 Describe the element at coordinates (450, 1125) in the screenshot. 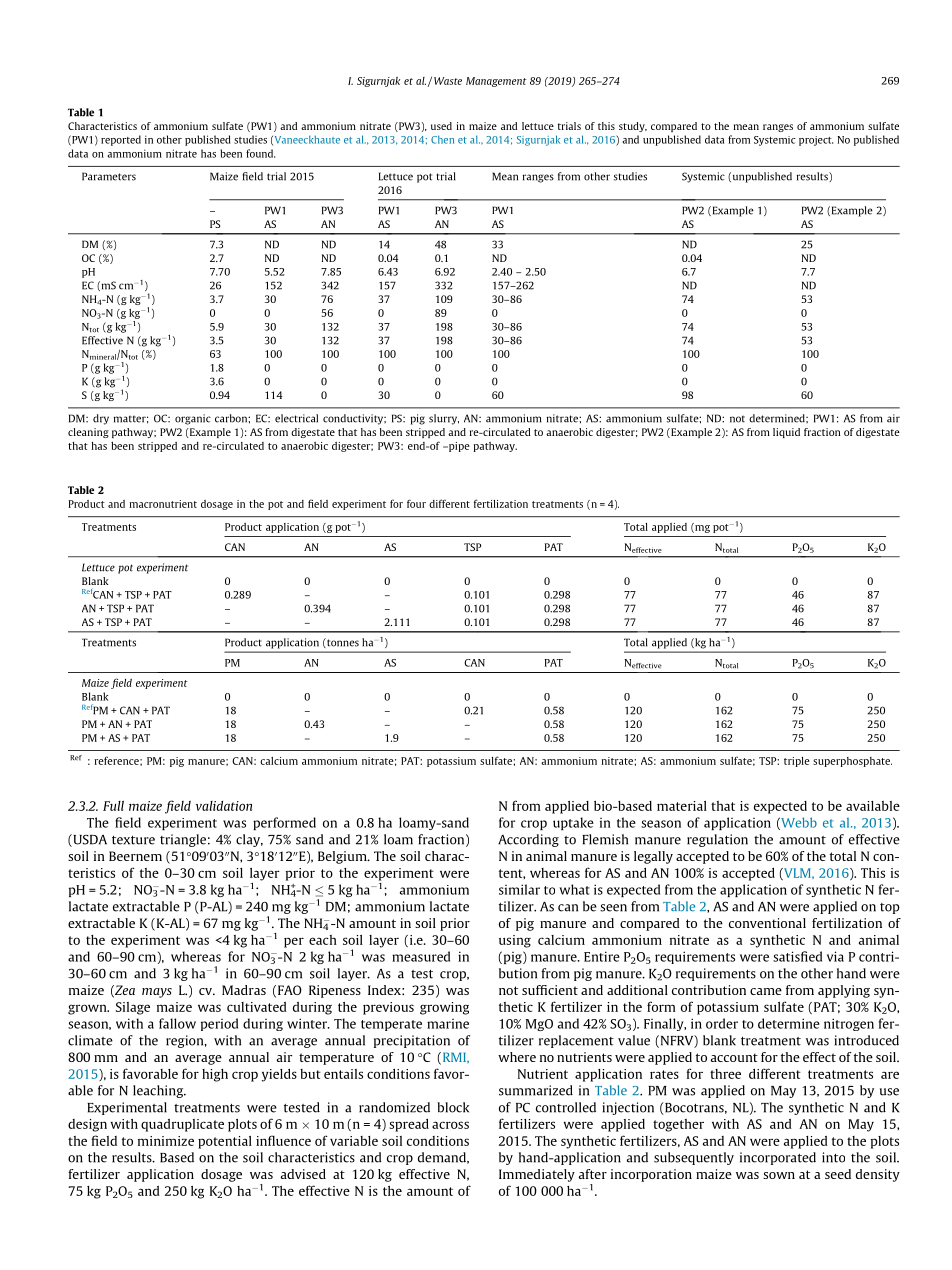

I see `across` at that location.
